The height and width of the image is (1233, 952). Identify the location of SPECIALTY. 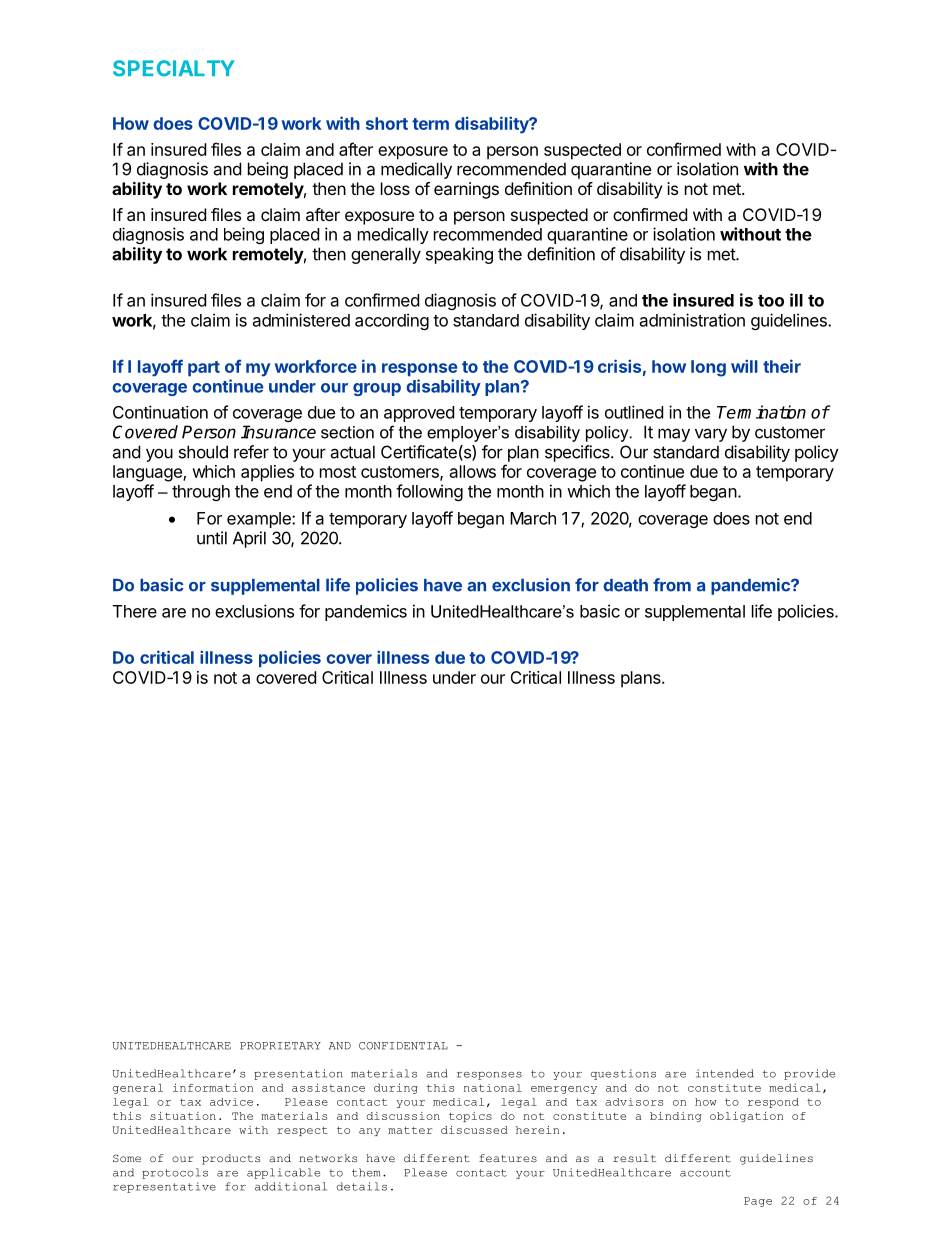
(174, 68).
